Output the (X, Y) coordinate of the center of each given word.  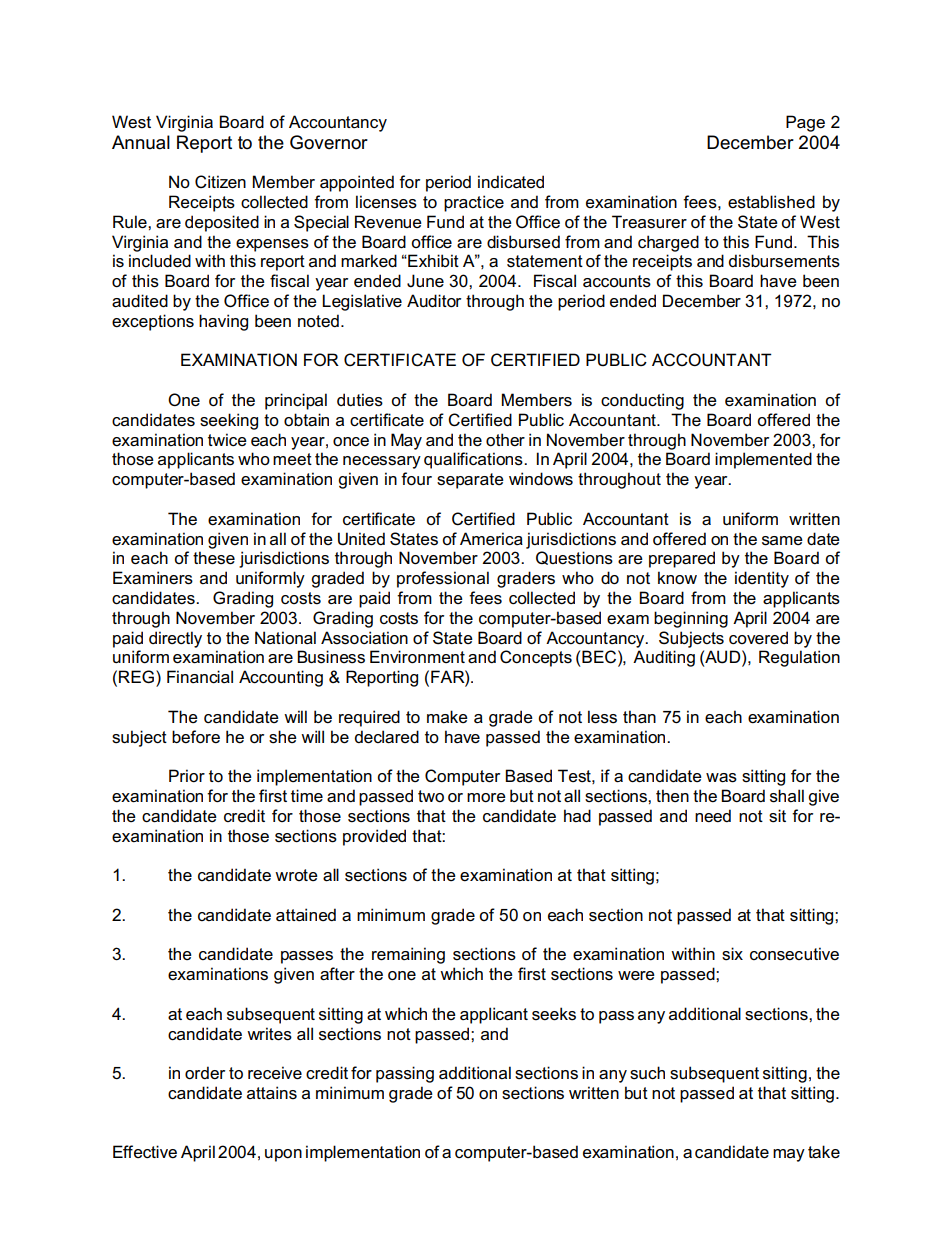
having (223, 322)
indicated (511, 182)
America (491, 539)
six (732, 954)
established (771, 202)
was (721, 778)
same (782, 541)
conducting (642, 401)
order (205, 1073)
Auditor (434, 301)
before (196, 737)
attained (306, 914)
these (214, 558)
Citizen (220, 182)
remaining (408, 955)
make (447, 716)
